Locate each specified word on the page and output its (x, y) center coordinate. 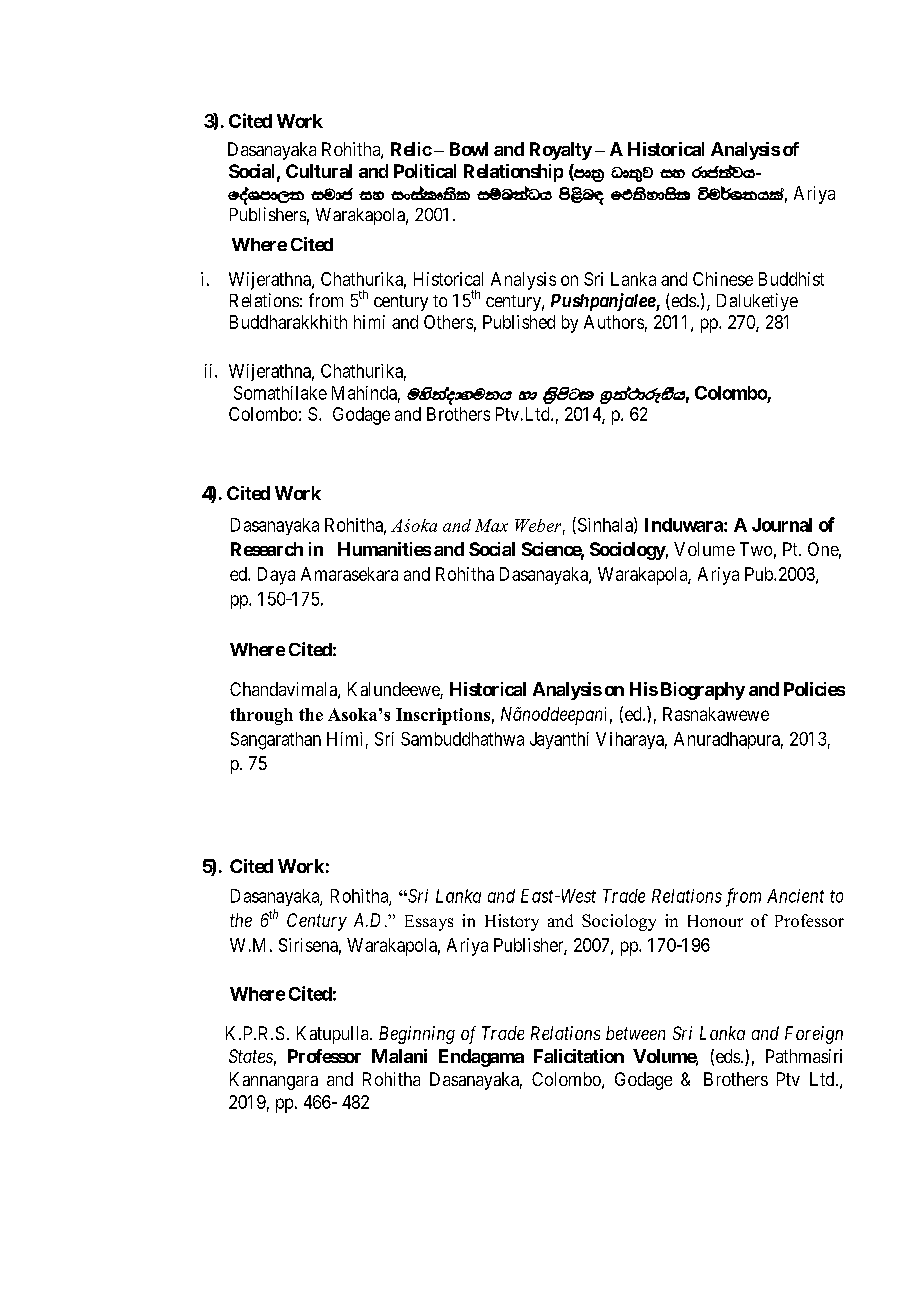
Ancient (795, 896)
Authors (614, 322)
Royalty (561, 151)
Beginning (417, 1035)
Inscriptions (443, 716)
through (261, 716)
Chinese (723, 279)
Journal (782, 525)
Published (519, 322)
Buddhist (791, 279)
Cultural (319, 171)
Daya (276, 576)
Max (491, 525)
